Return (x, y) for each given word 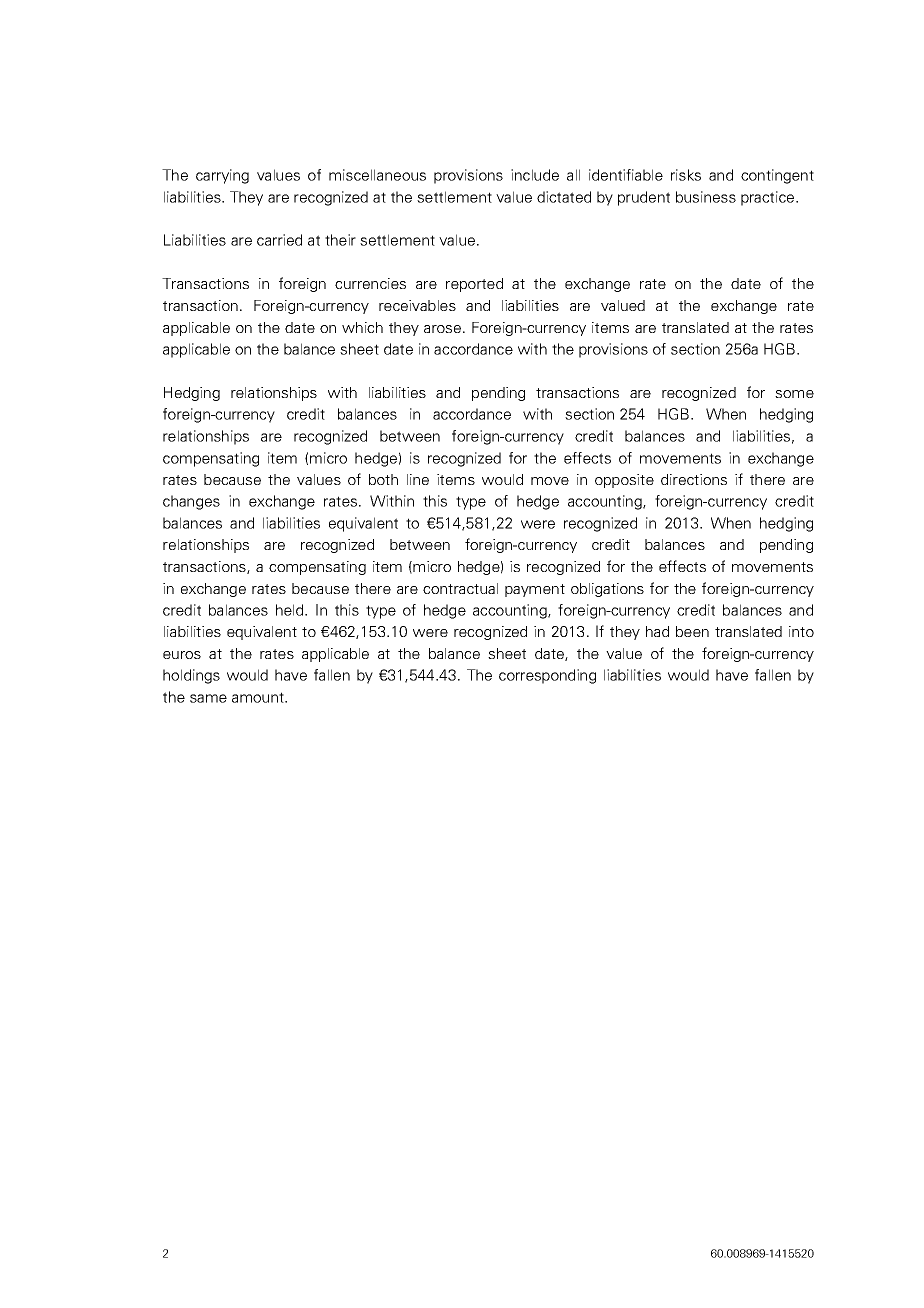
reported (474, 285)
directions (694, 479)
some (794, 394)
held (291, 610)
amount (259, 697)
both (383, 479)
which (362, 327)
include (535, 175)
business (706, 197)
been (692, 631)
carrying (222, 176)
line (418, 479)
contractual (460, 588)
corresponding (547, 676)
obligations (607, 590)
